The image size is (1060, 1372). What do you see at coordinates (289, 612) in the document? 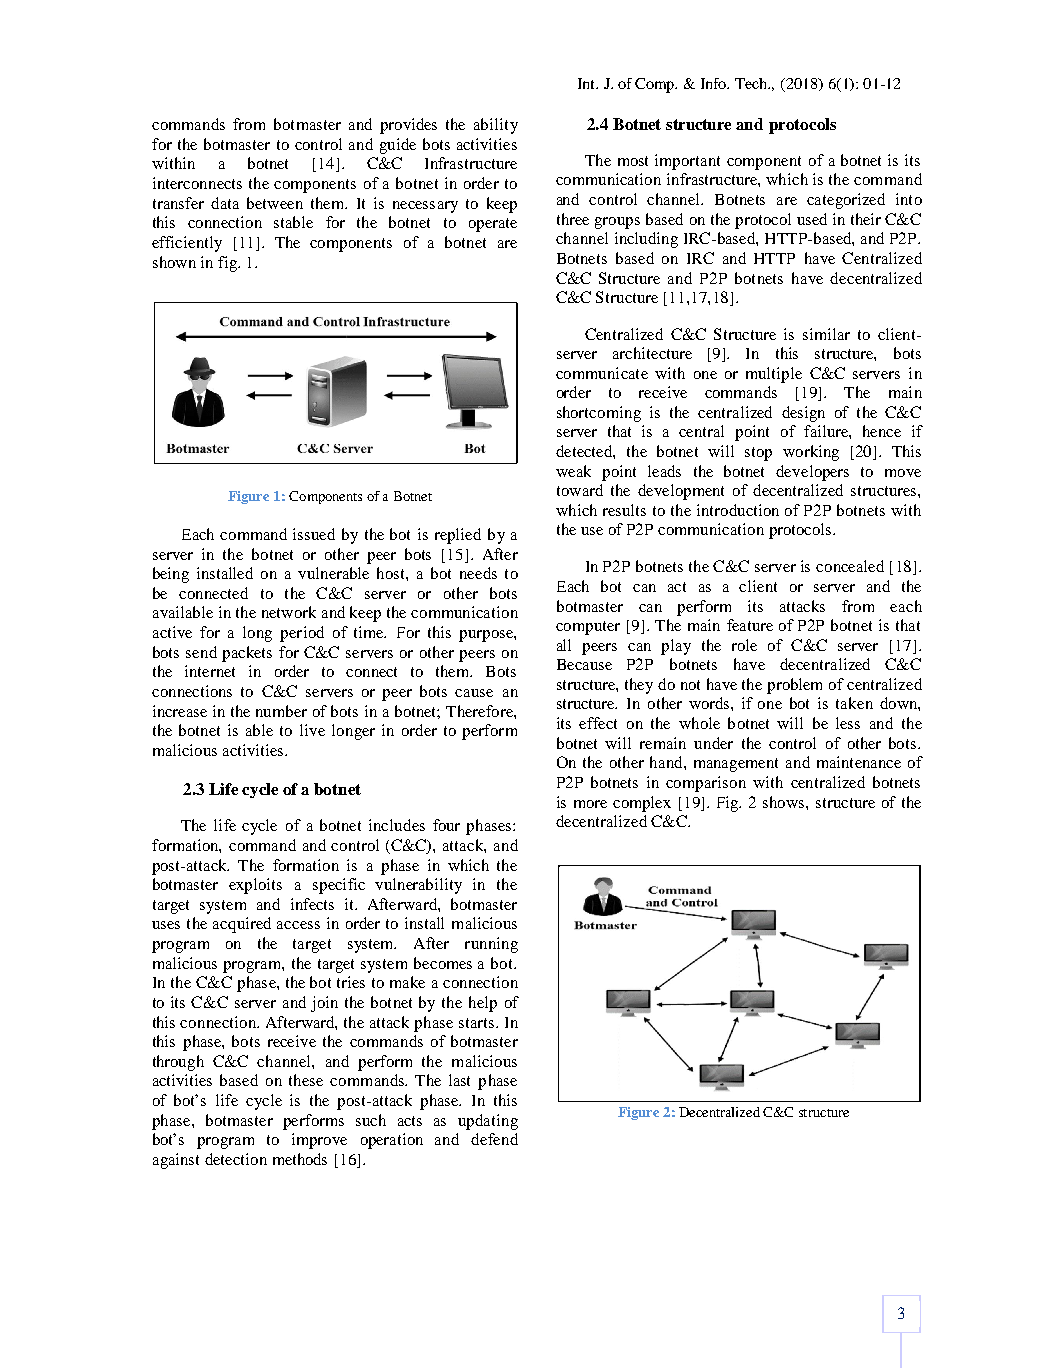
I see `network` at bounding box center [289, 612].
